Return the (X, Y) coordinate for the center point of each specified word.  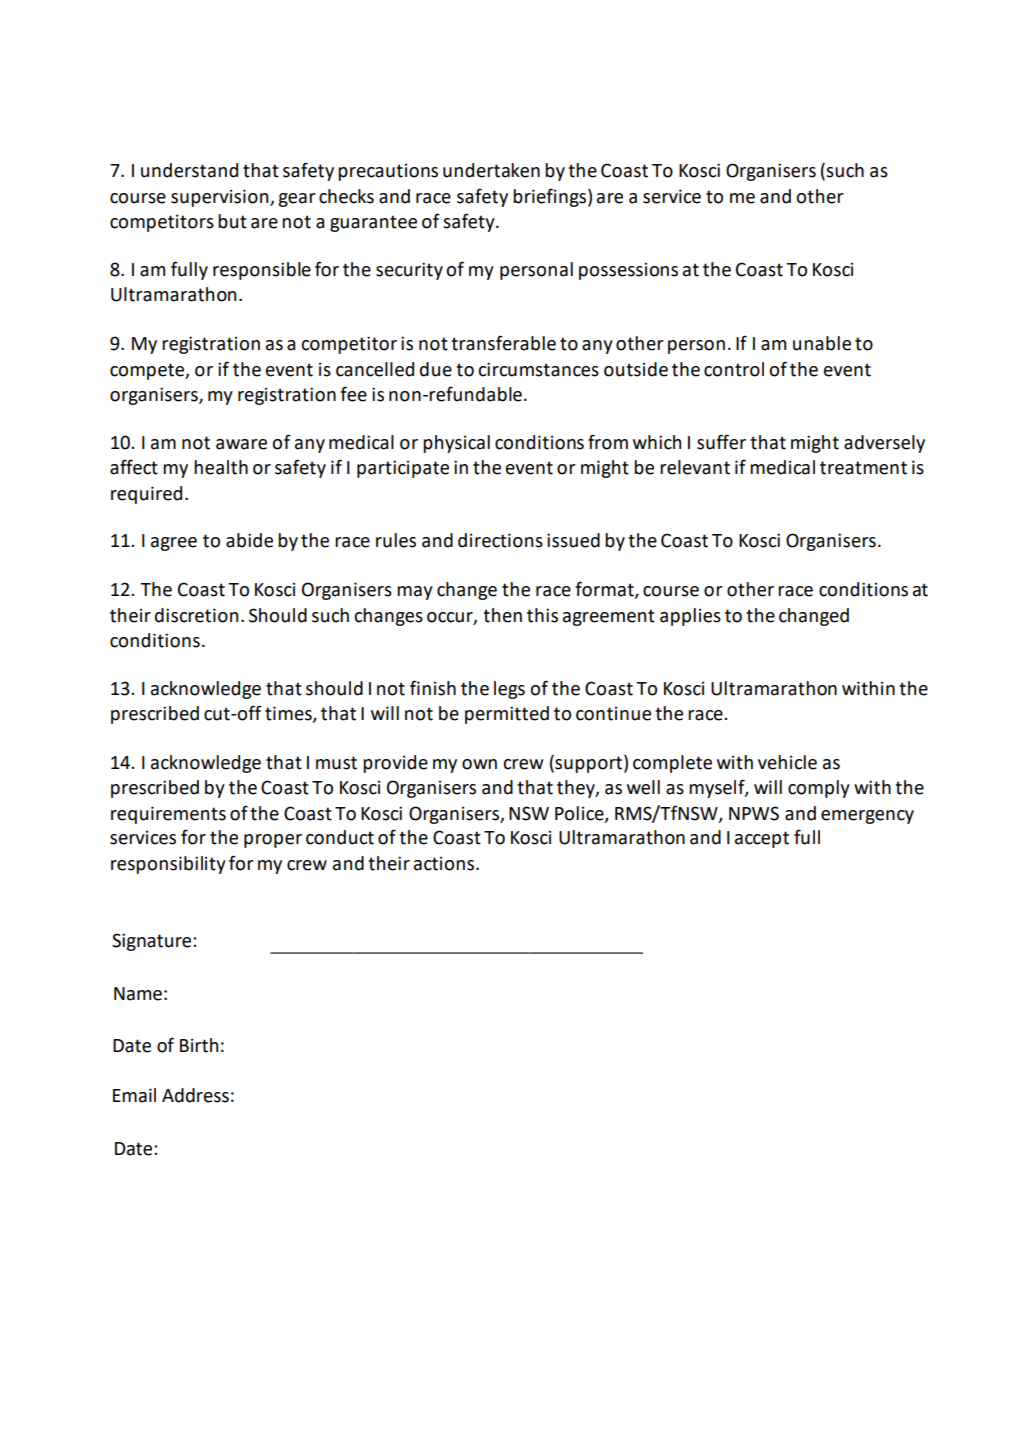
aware (241, 444)
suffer (721, 442)
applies (690, 617)
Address (195, 1095)
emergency (867, 817)
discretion (196, 615)
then (502, 615)
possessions (628, 271)
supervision (221, 198)
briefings (549, 197)
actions (445, 863)
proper (273, 841)
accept (762, 839)
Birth (199, 1045)
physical (456, 444)
